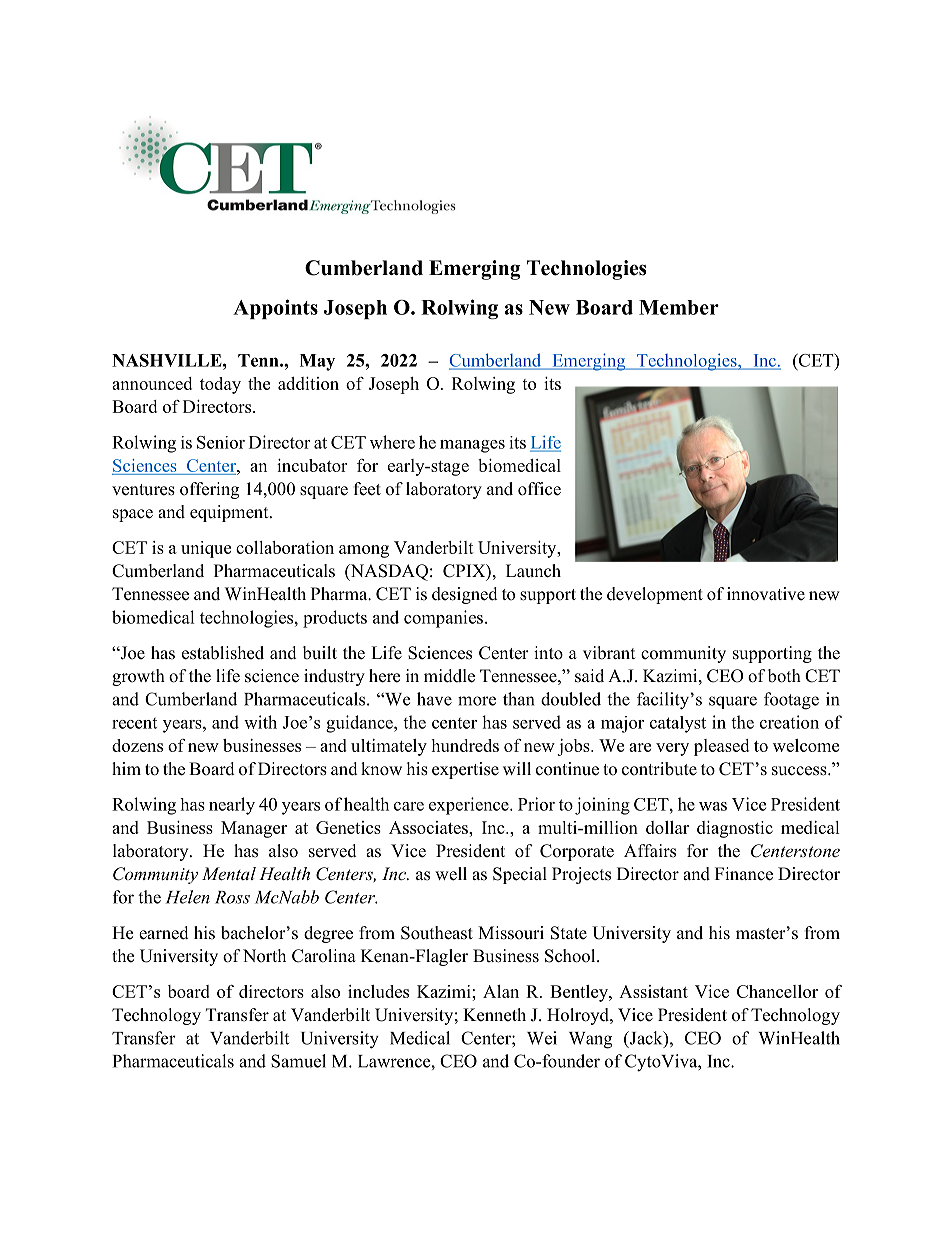 The image size is (952, 1233). I want to click on Samuel, so click(298, 1061).
